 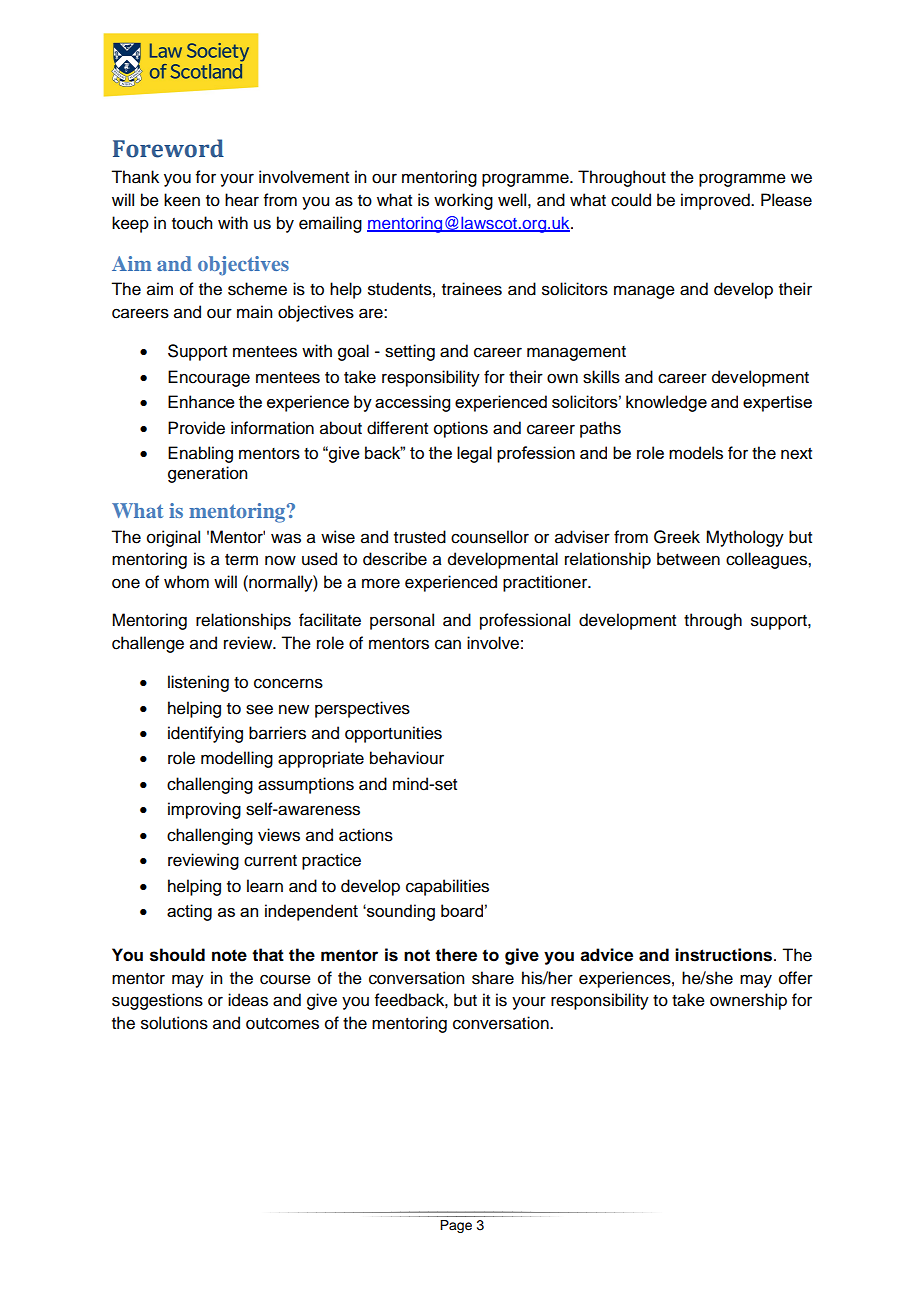 I want to click on keen, so click(x=182, y=200).
